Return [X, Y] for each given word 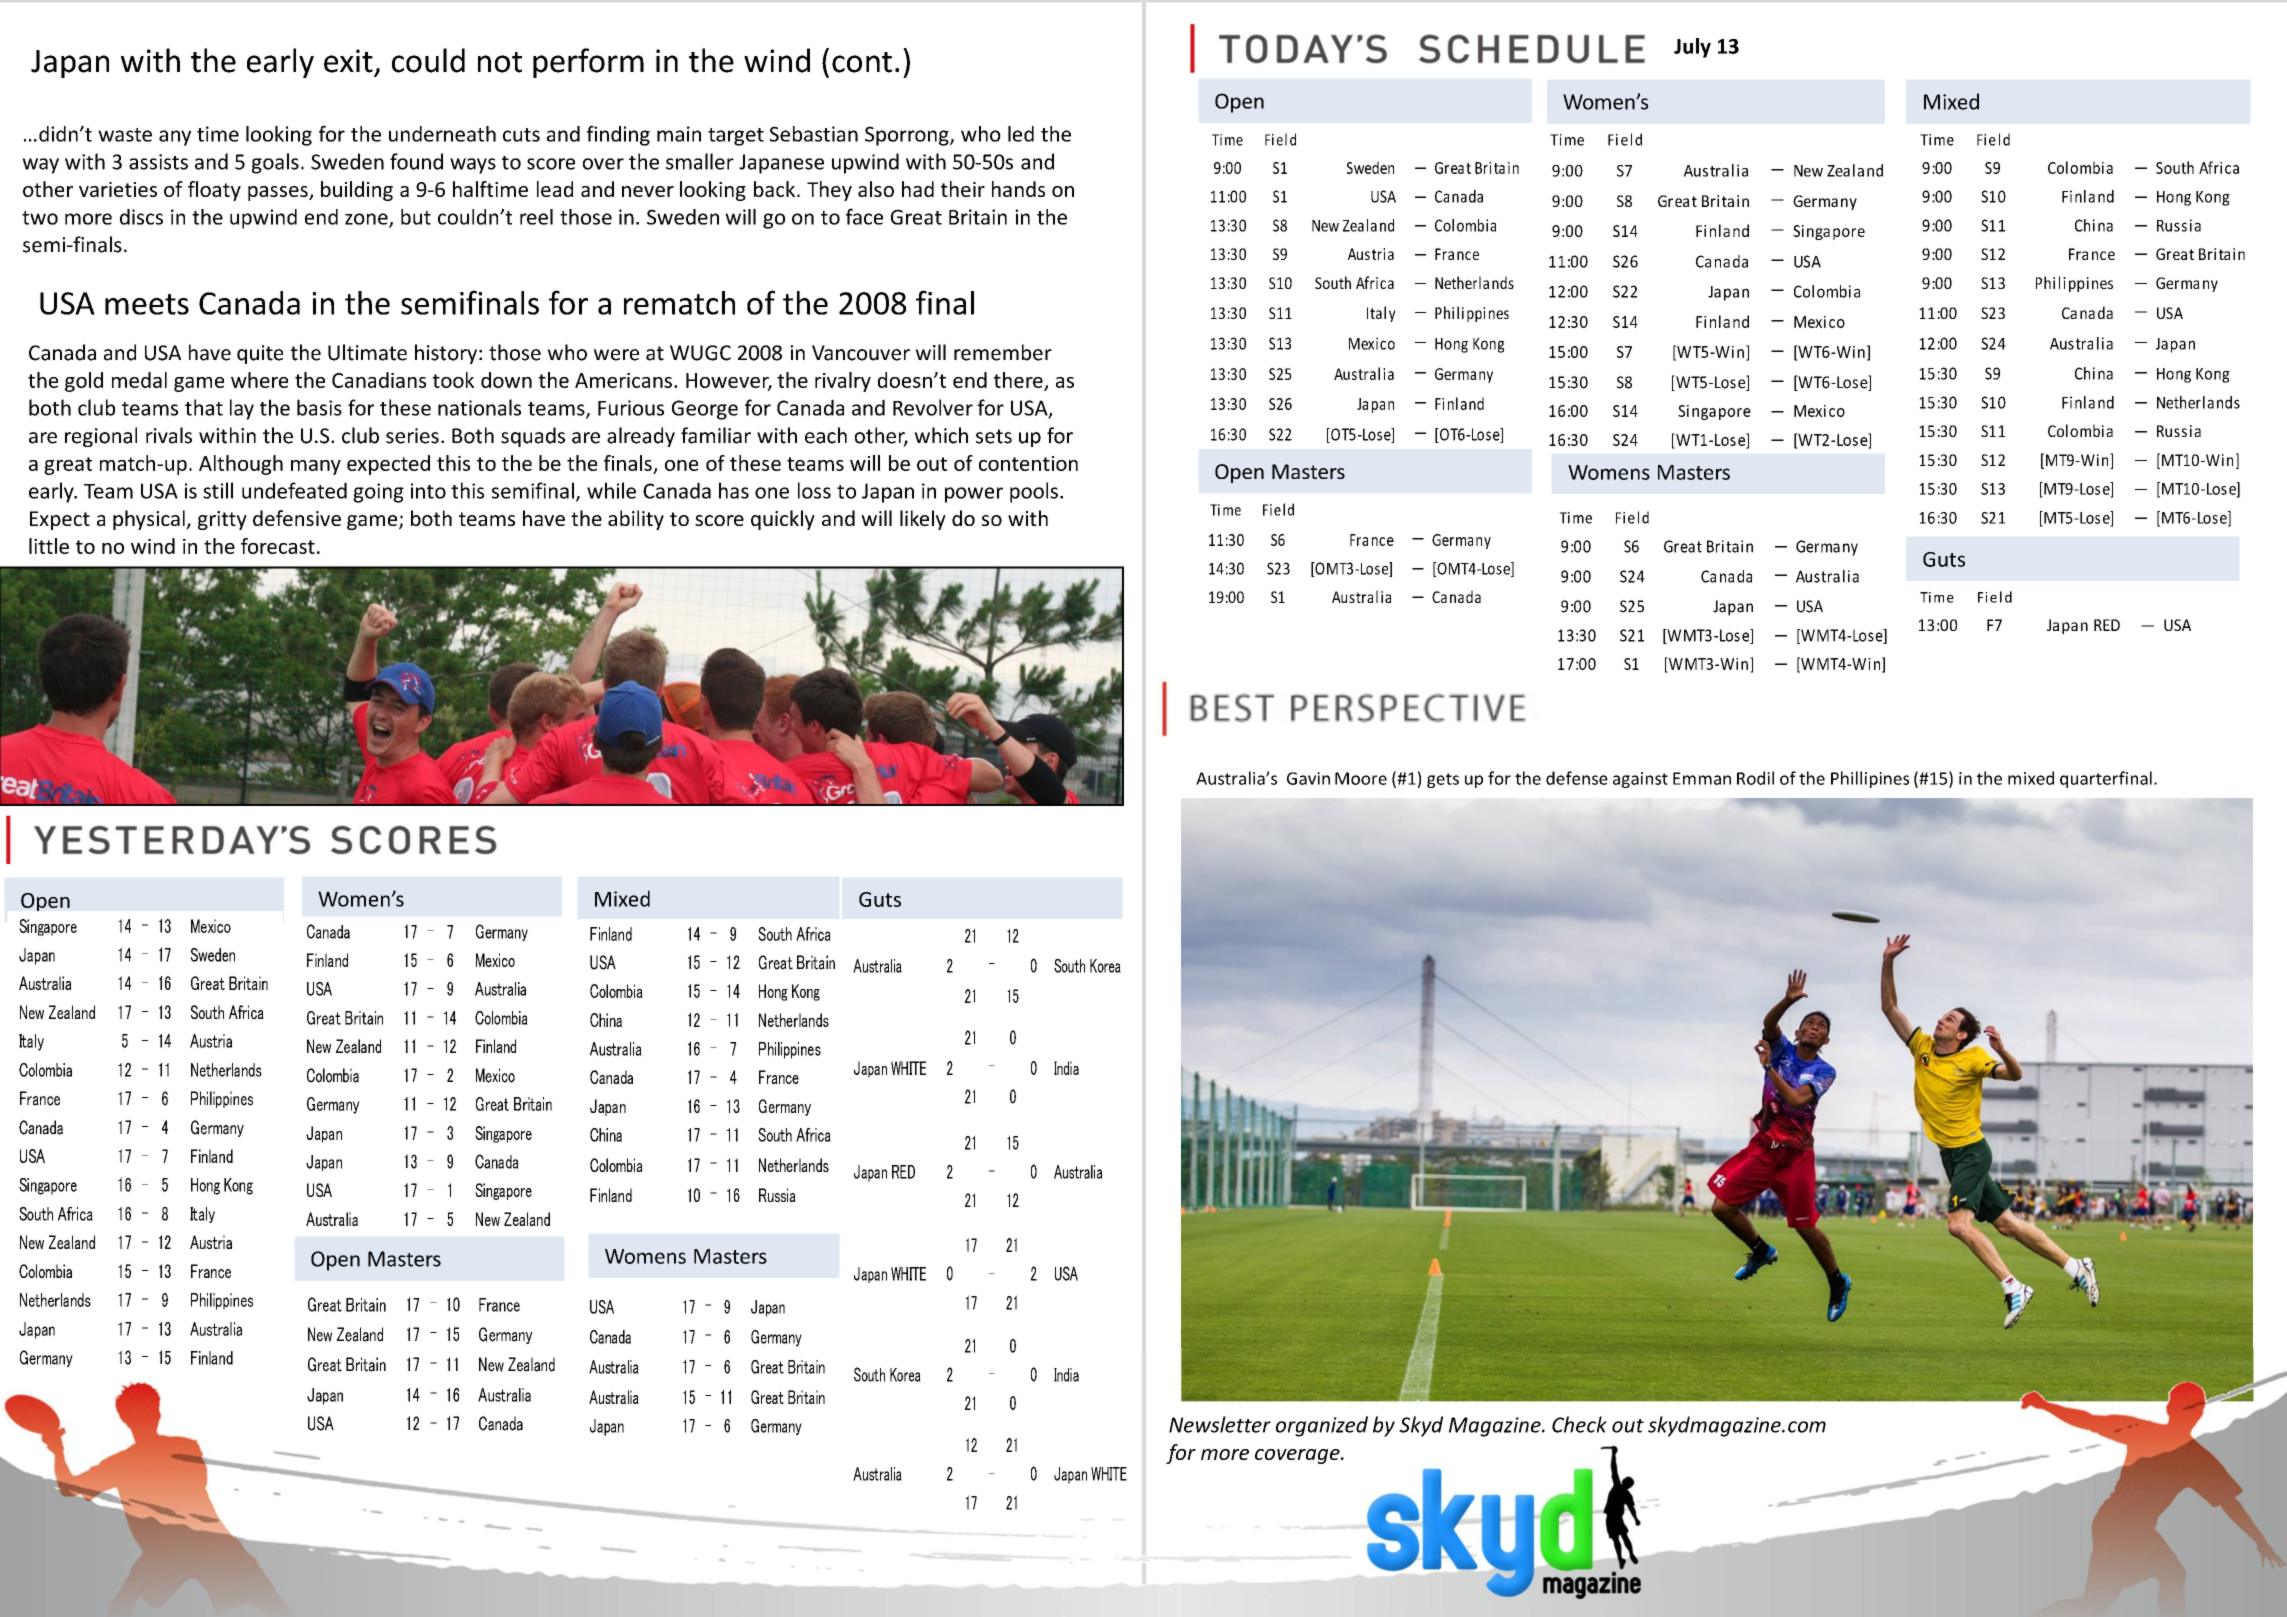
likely [923, 520]
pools [1034, 492]
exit [348, 61]
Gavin [1308, 778]
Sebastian [814, 134]
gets [1443, 780]
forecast [278, 546]
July [1692, 48]
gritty [222, 520]
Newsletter [1220, 1424]
